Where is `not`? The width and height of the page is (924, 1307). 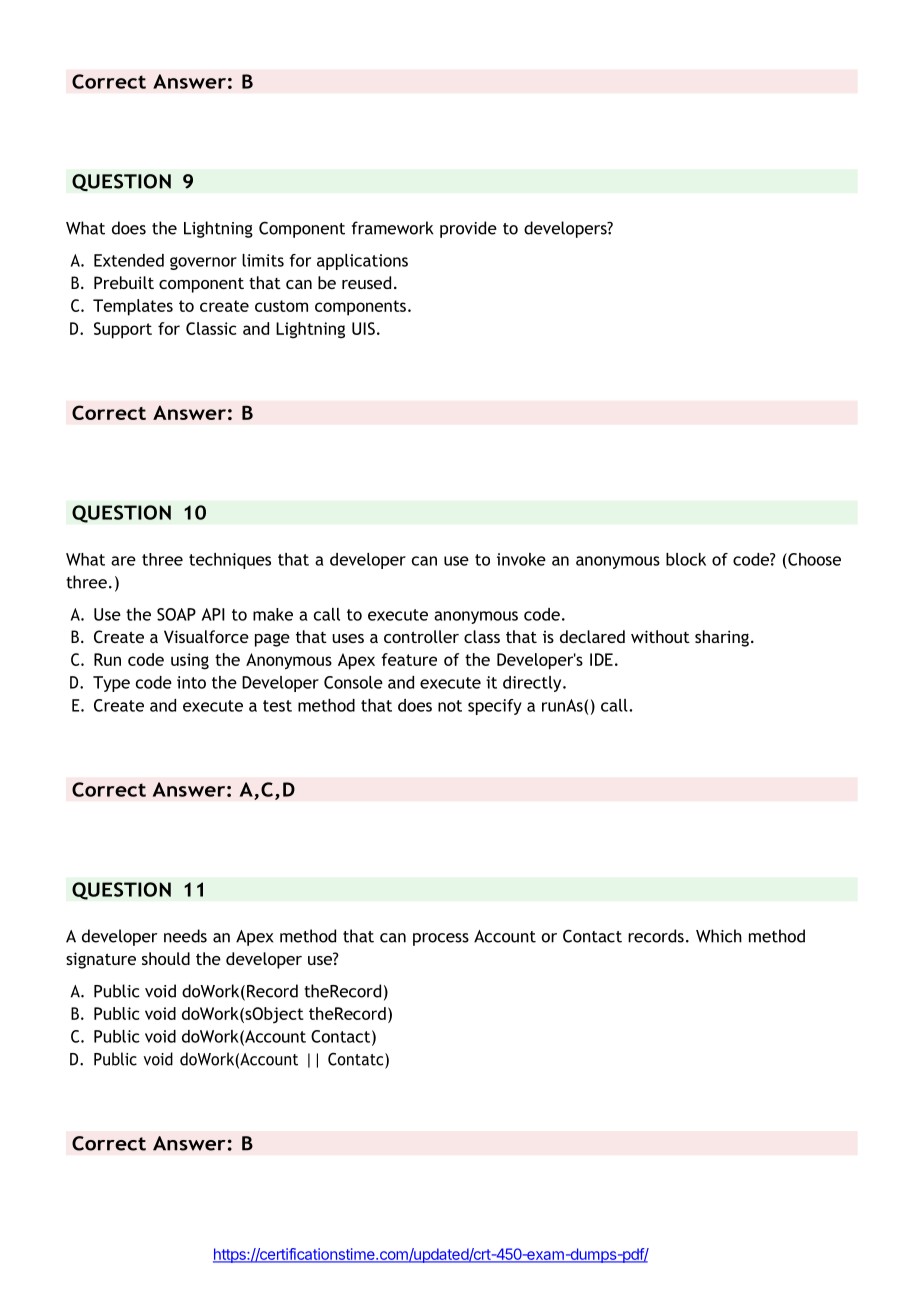 not is located at coordinates (450, 706).
